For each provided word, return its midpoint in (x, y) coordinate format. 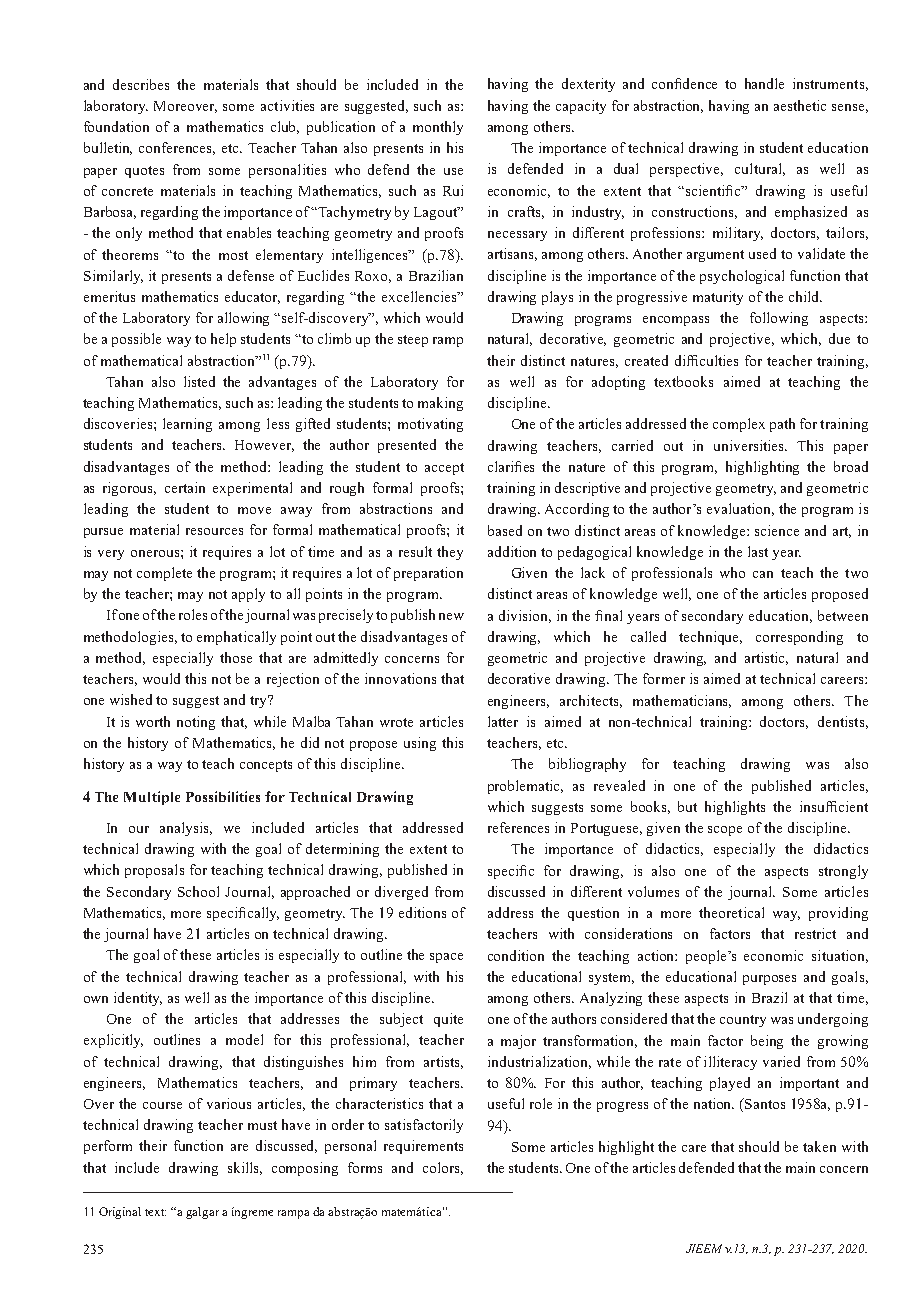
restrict (815, 933)
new (451, 616)
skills (245, 1168)
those (236, 657)
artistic (766, 658)
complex (739, 425)
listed (199, 381)
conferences (177, 148)
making (440, 404)
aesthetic (800, 105)
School (198, 891)
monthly (438, 128)
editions (422, 912)
